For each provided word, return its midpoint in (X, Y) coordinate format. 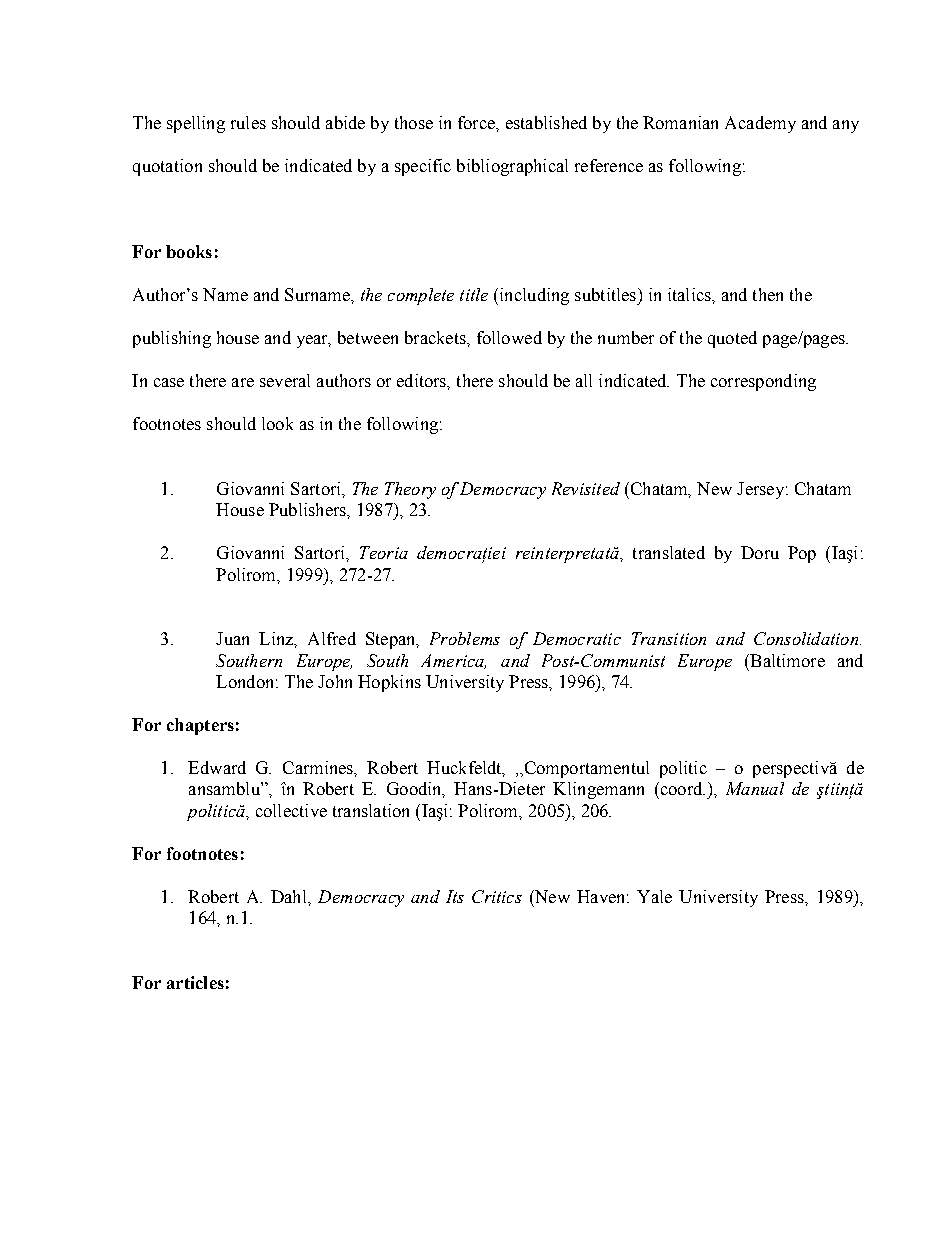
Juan (232, 638)
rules (248, 122)
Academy (760, 124)
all (584, 380)
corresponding (763, 382)
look (277, 423)
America (453, 661)
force (477, 122)
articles (195, 982)
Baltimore (786, 660)
